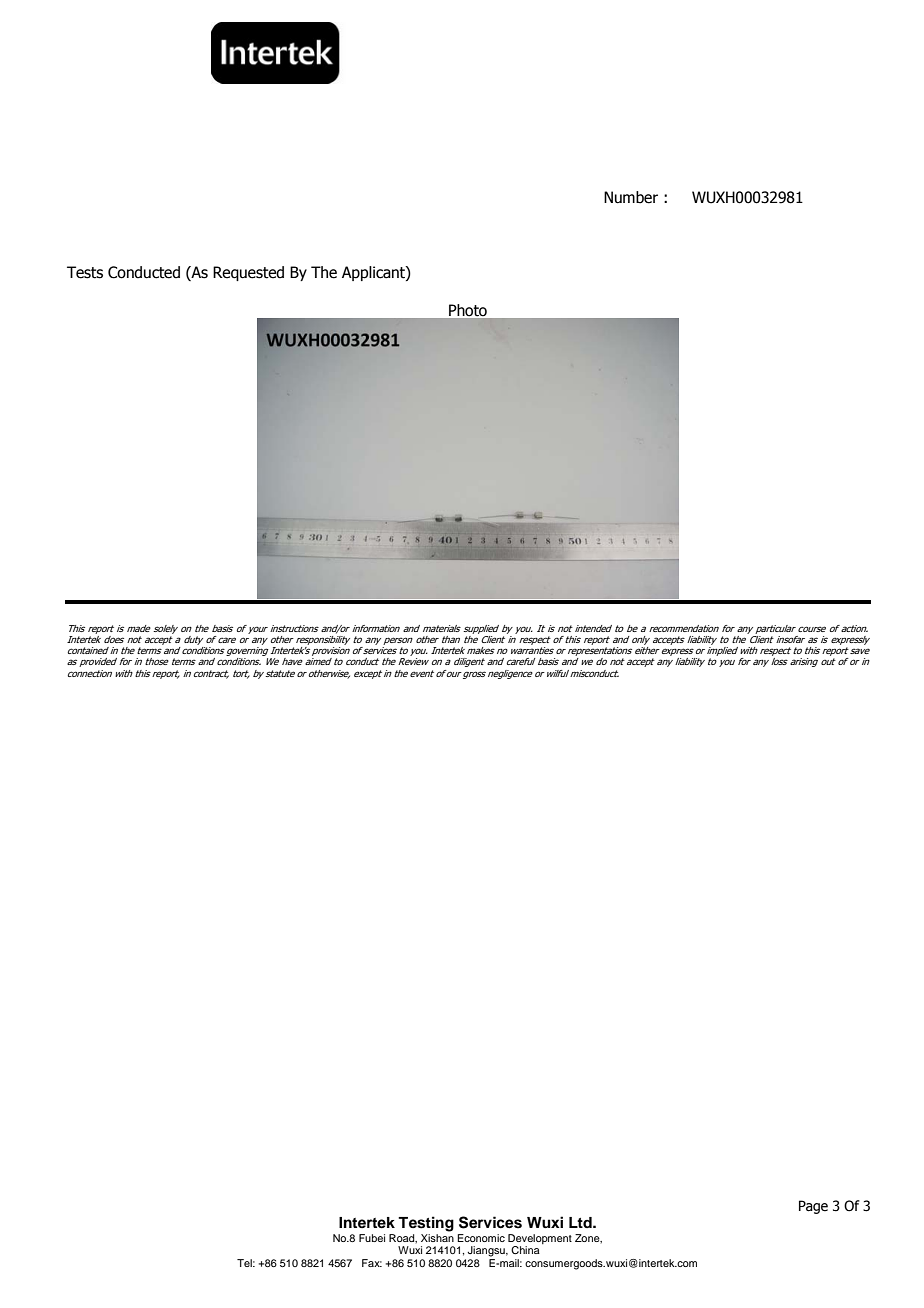  I want to click on Number, so click(631, 197).
